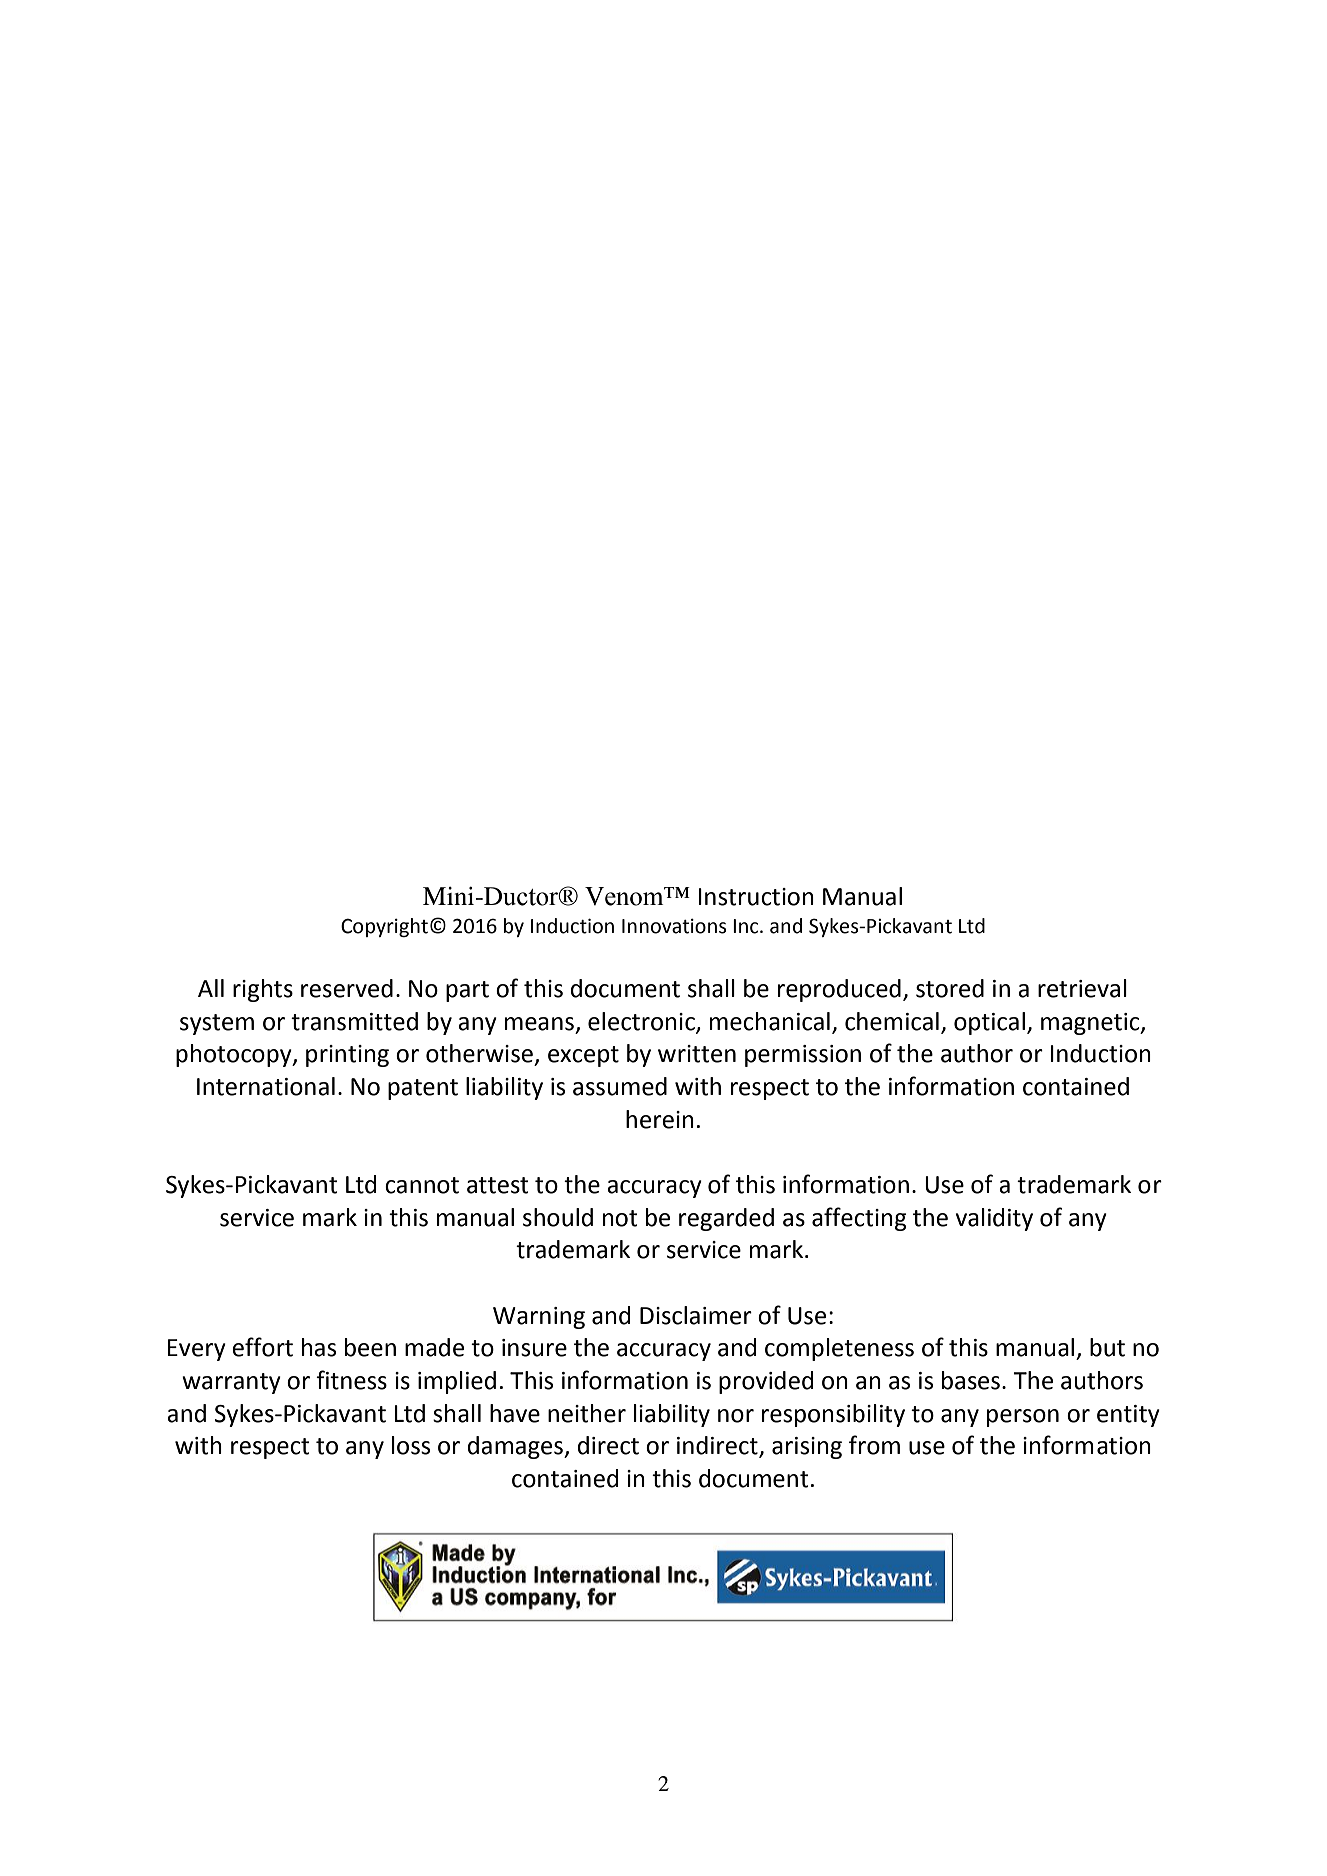 This page has width=1327, height=1876. I want to click on printing, so click(347, 1056).
